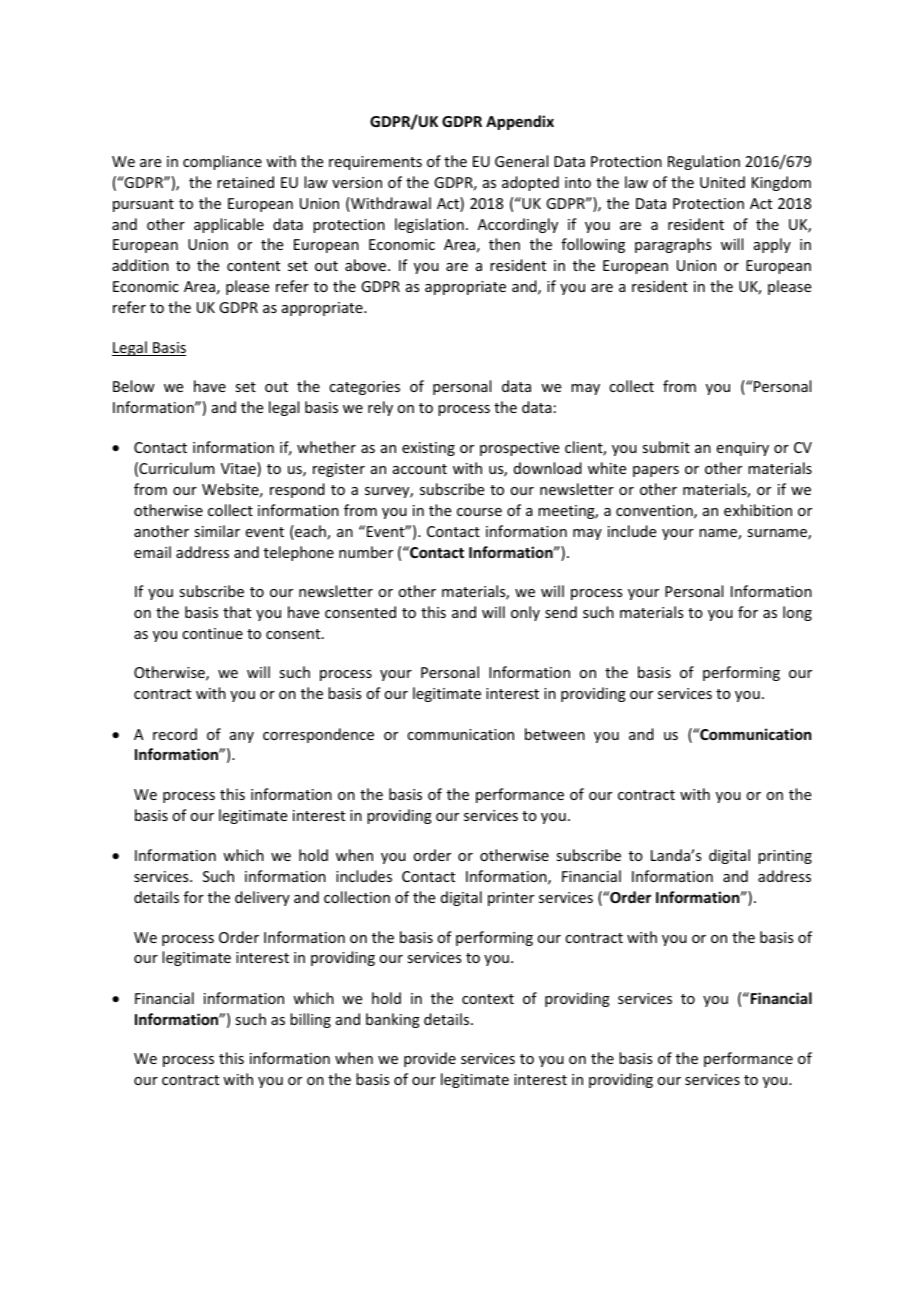  What do you see at coordinates (242, 737) in the page?
I see `any` at bounding box center [242, 737].
